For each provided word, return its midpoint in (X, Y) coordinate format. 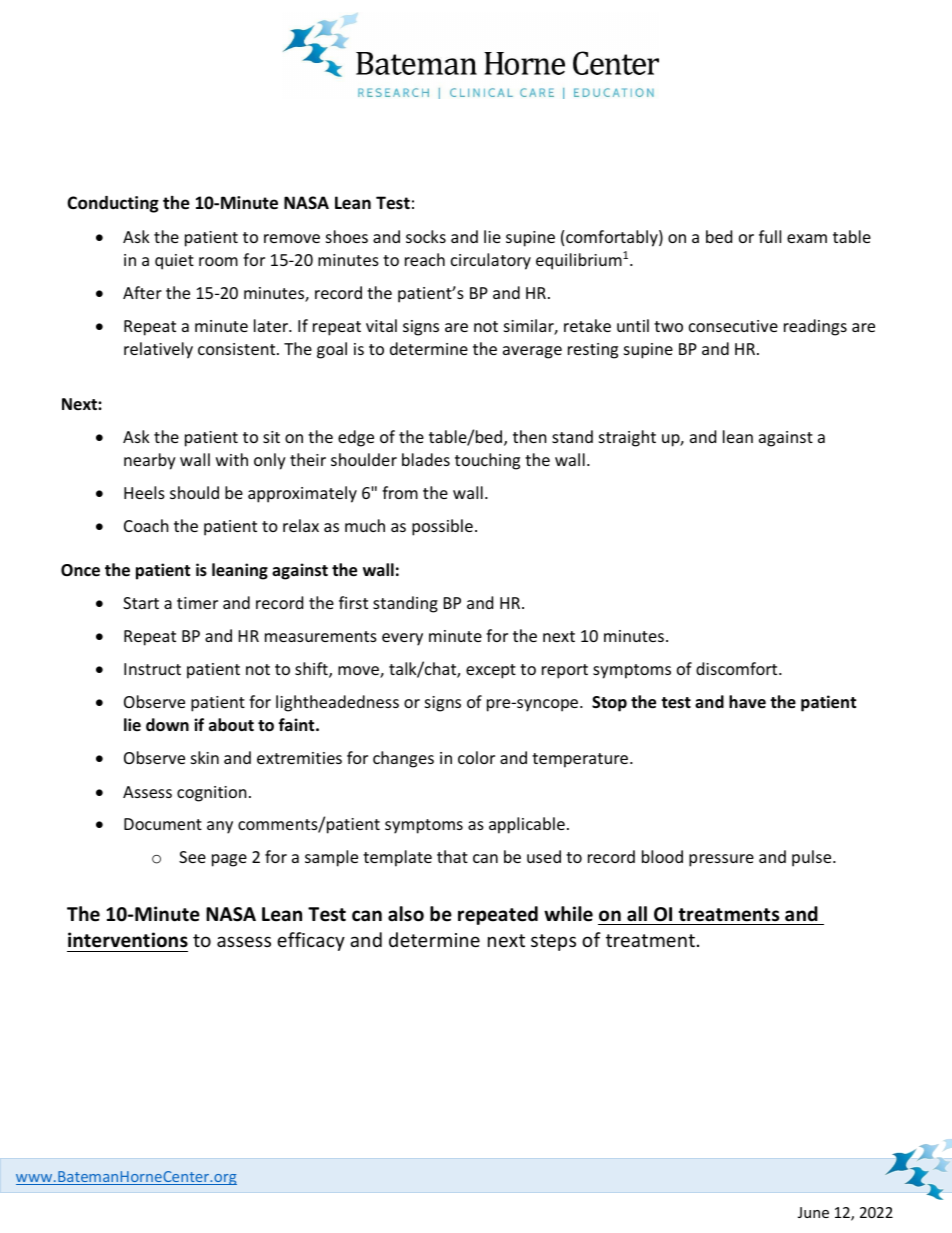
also (406, 914)
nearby (150, 461)
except (491, 671)
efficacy (311, 941)
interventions (128, 940)
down (167, 725)
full (770, 236)
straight (627, 438)
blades (426, 459)
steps (553, 942)
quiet (174, 262)
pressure (721, 860)
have (747, 701)
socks (426, 236)
